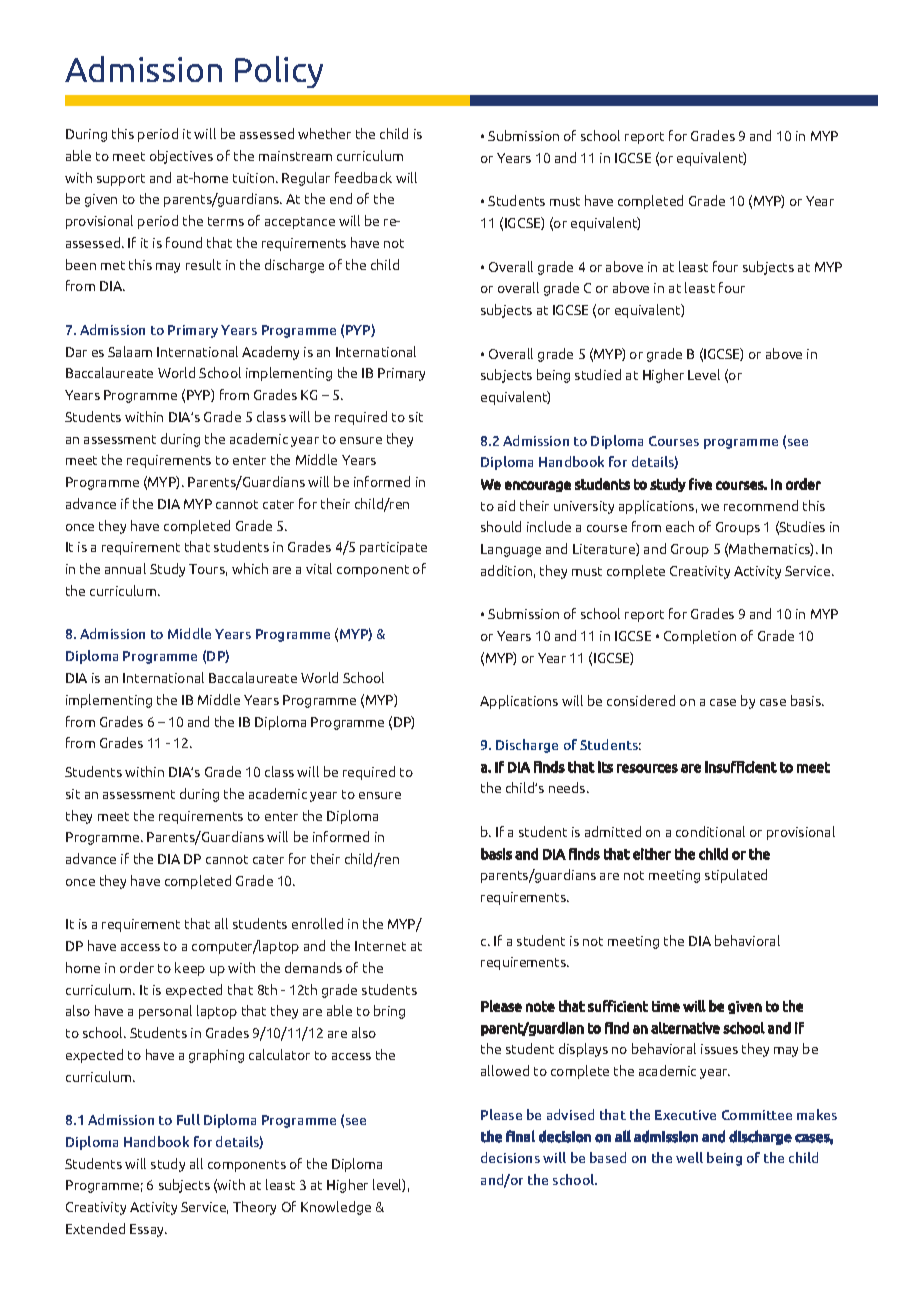 This screenshot has height=1308, width=924. I want to click on Completion, so click(700, 637).
